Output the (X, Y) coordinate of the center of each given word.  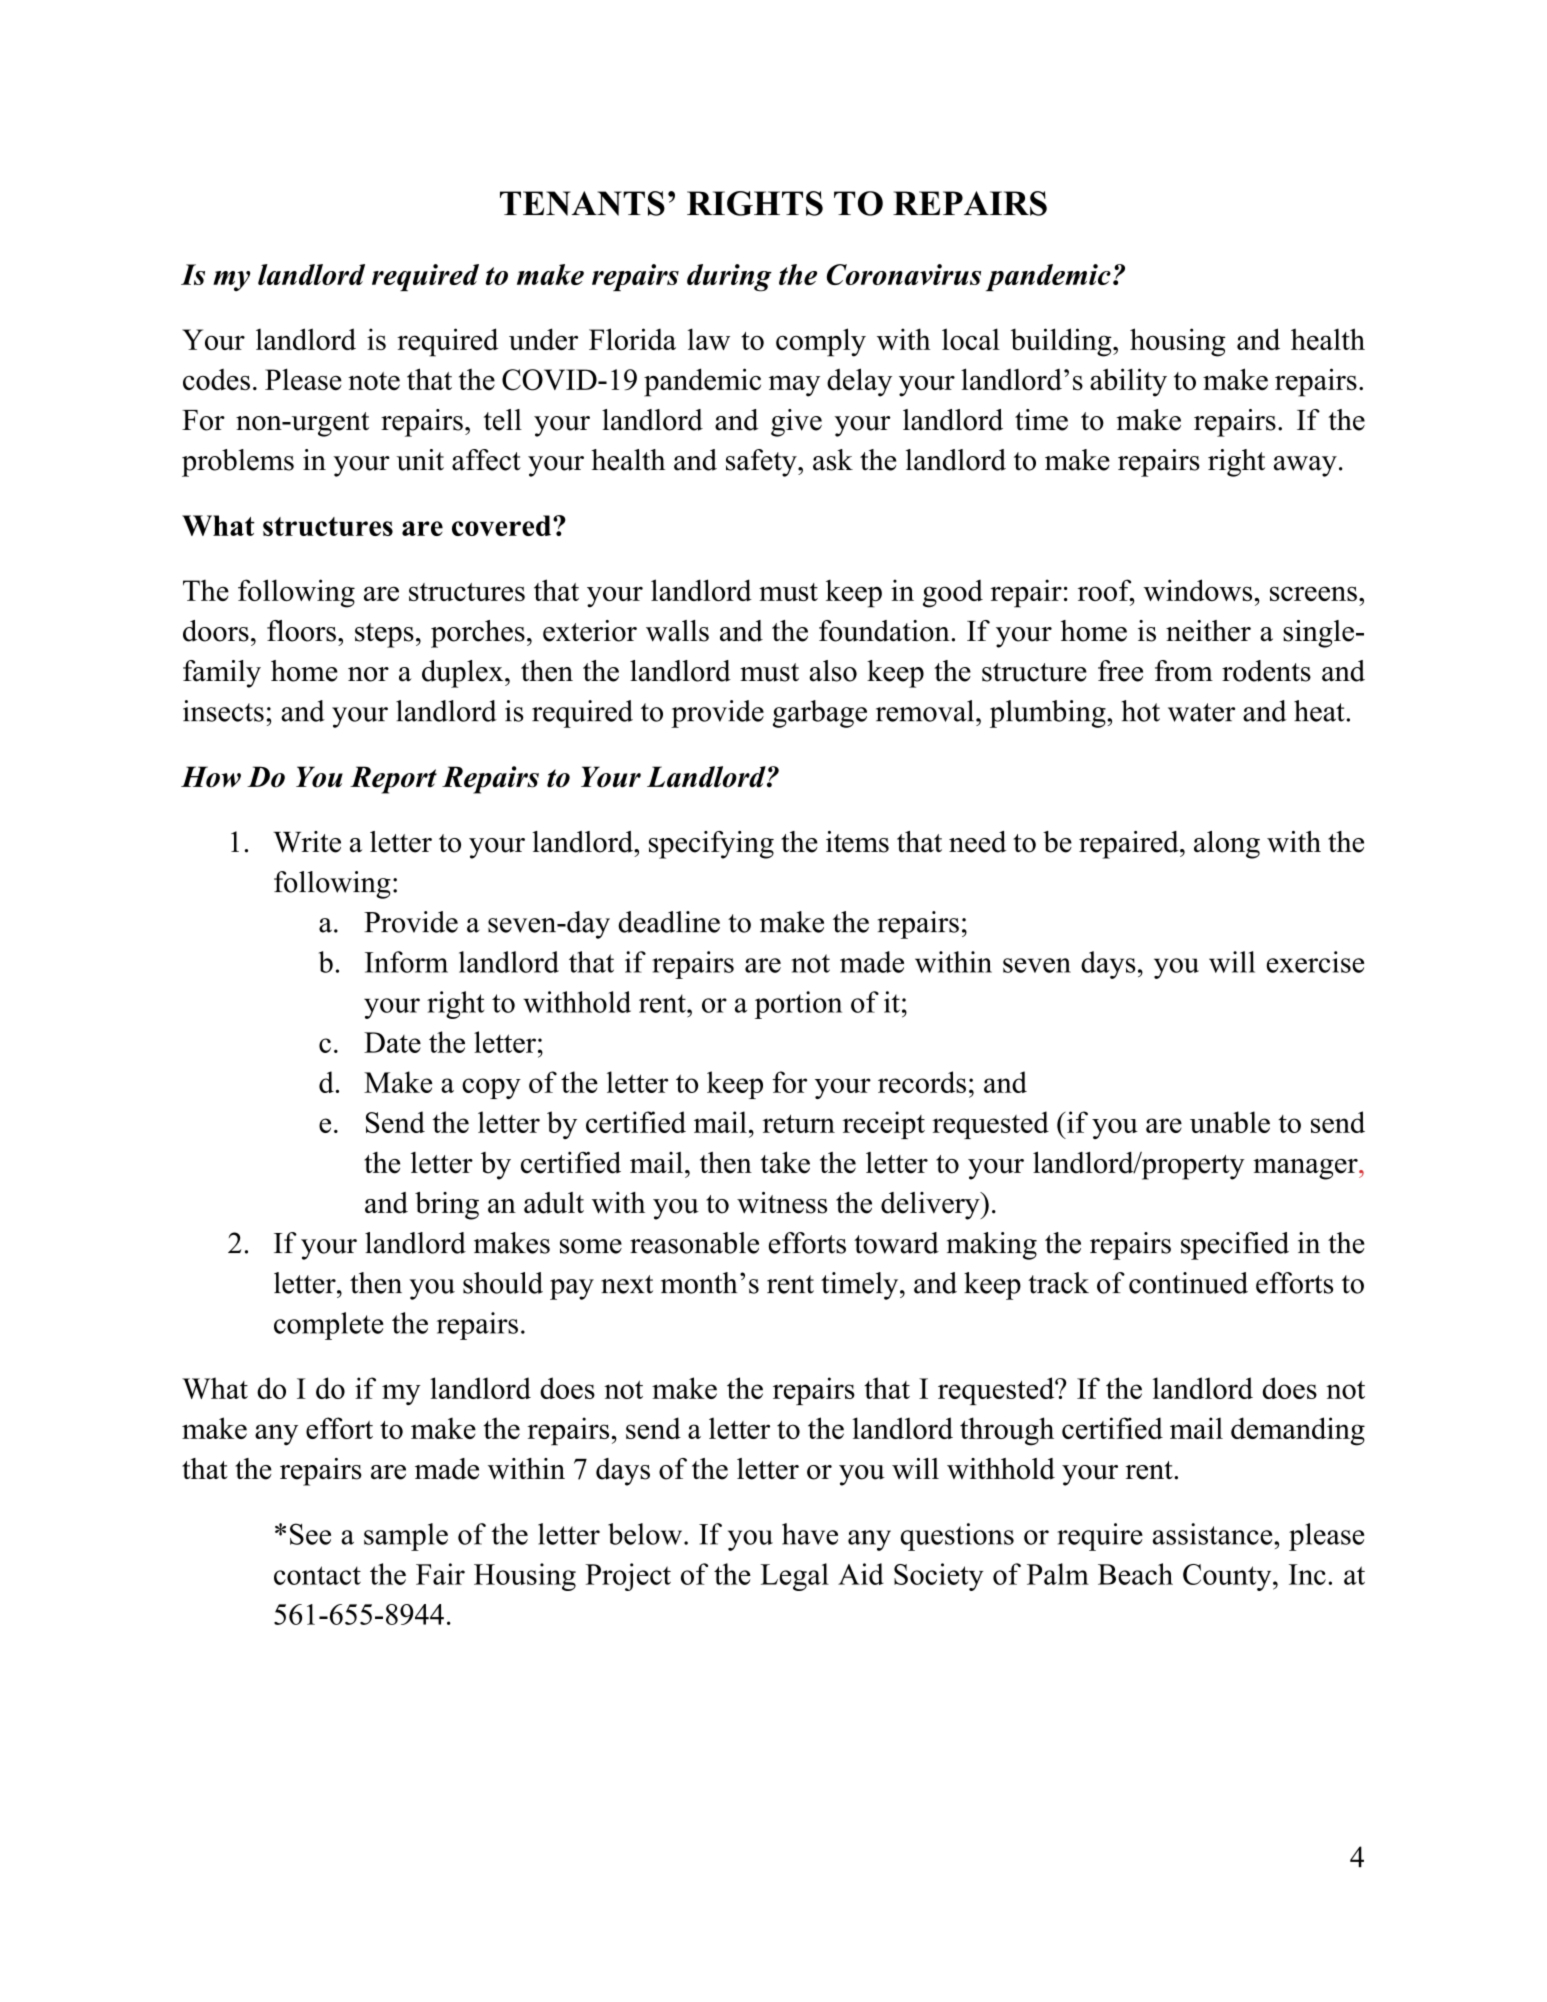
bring (447, 1206)
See (310, 1534)
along (1227, 845)
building (1062, 342)
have (810, 1534)
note (374, 381)
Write (307, 842)
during (729, 278)
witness (782, 1203)
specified (1235, 1246)
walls (677, 631)
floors (301, 631)
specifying (711, 845)
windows (1197, 590)
